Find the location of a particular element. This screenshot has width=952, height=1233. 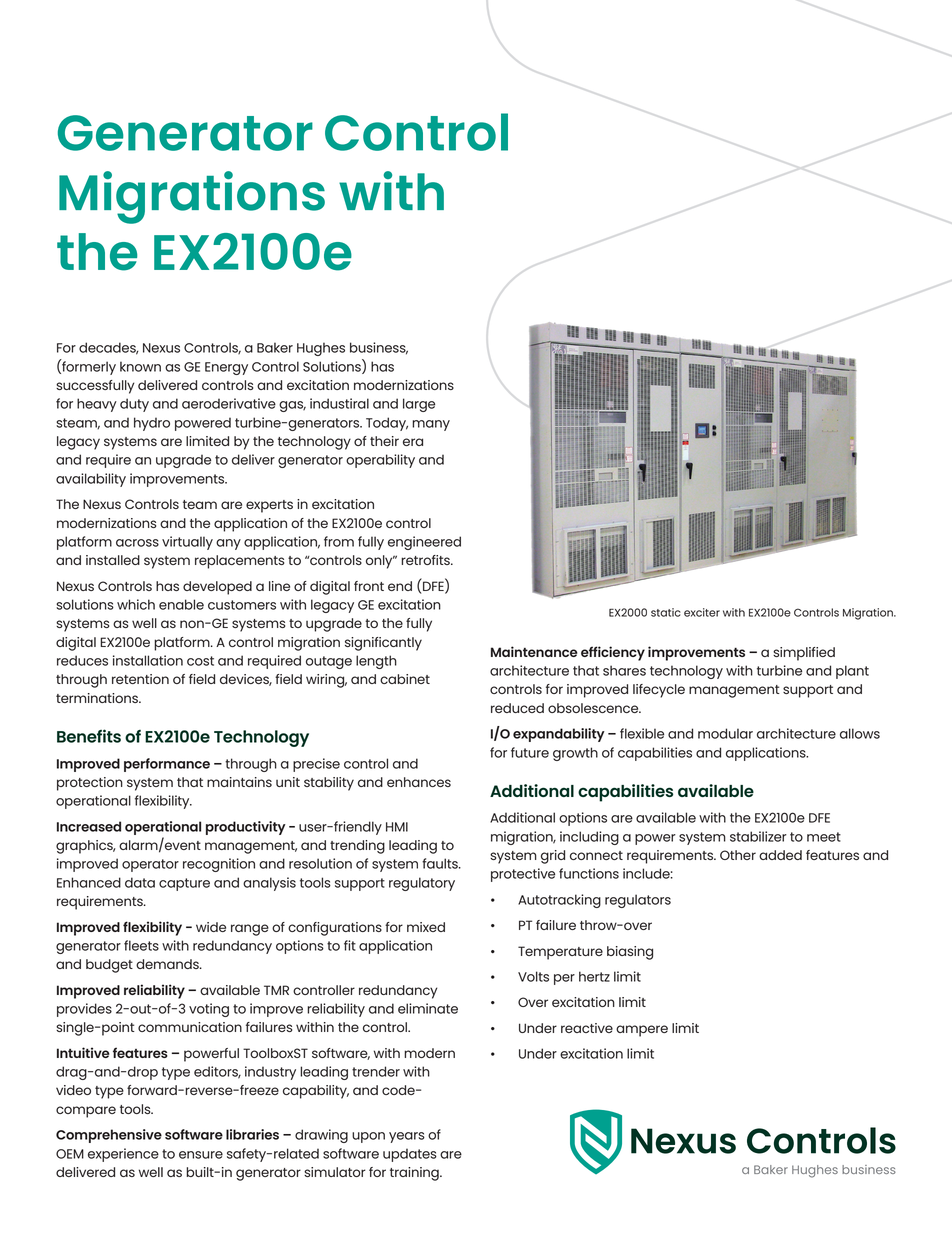

large is located at coordinates (419, 405).
